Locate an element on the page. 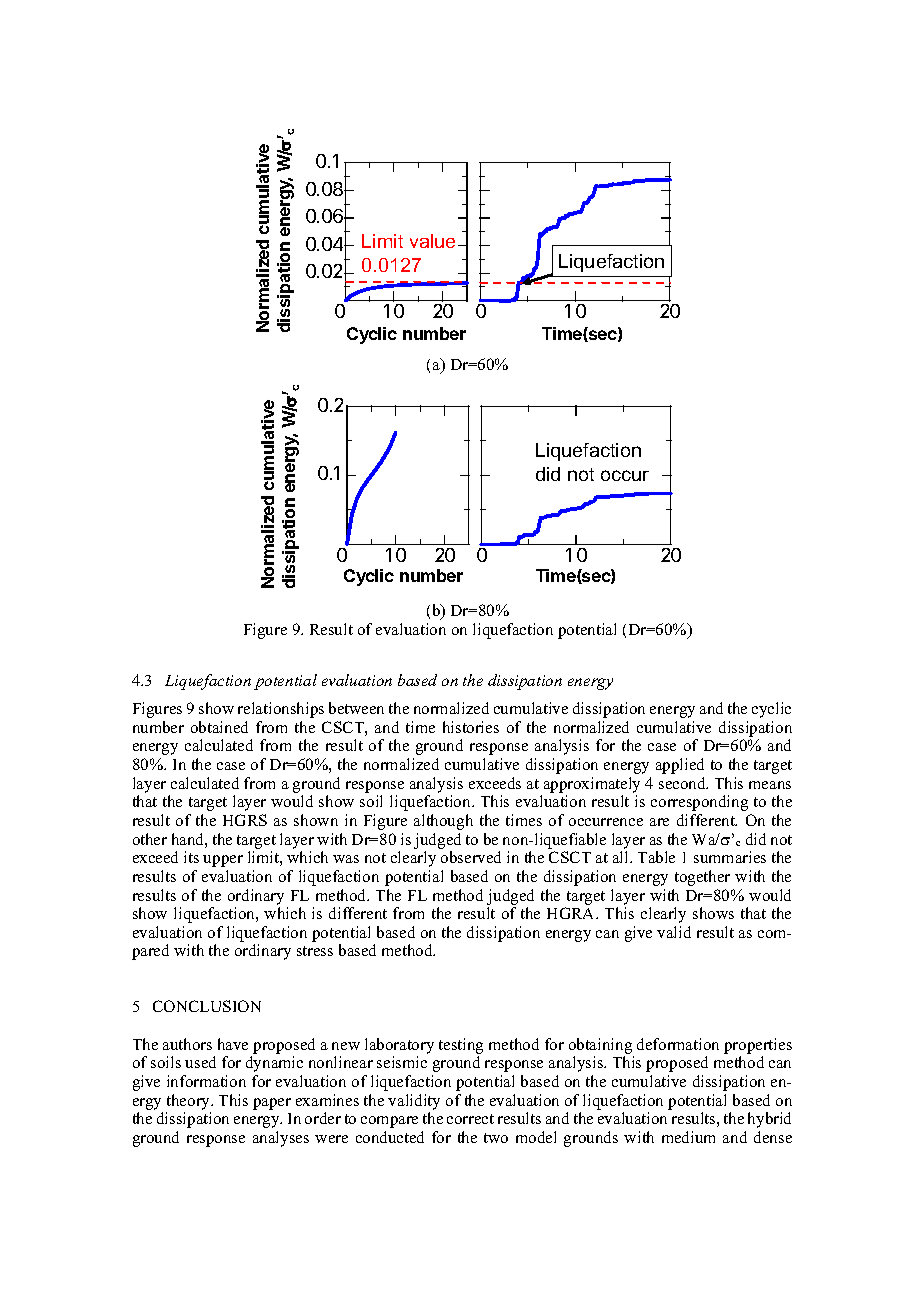 Image resolution: width=924 pixels, height=1308 pixels. between is located at coordinates (356, 708).
